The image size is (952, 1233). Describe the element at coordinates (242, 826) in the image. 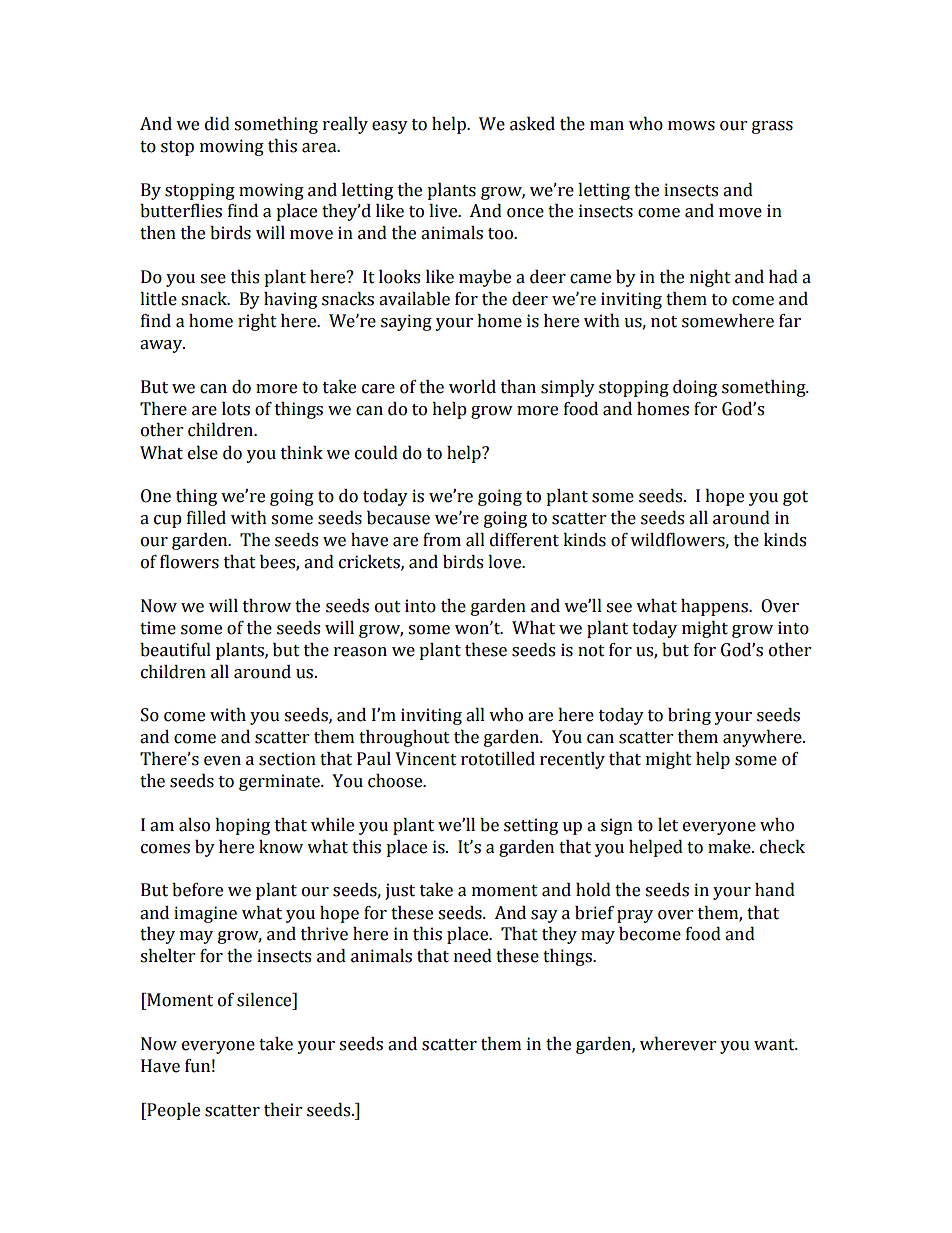

I see `hoping` at that location.
